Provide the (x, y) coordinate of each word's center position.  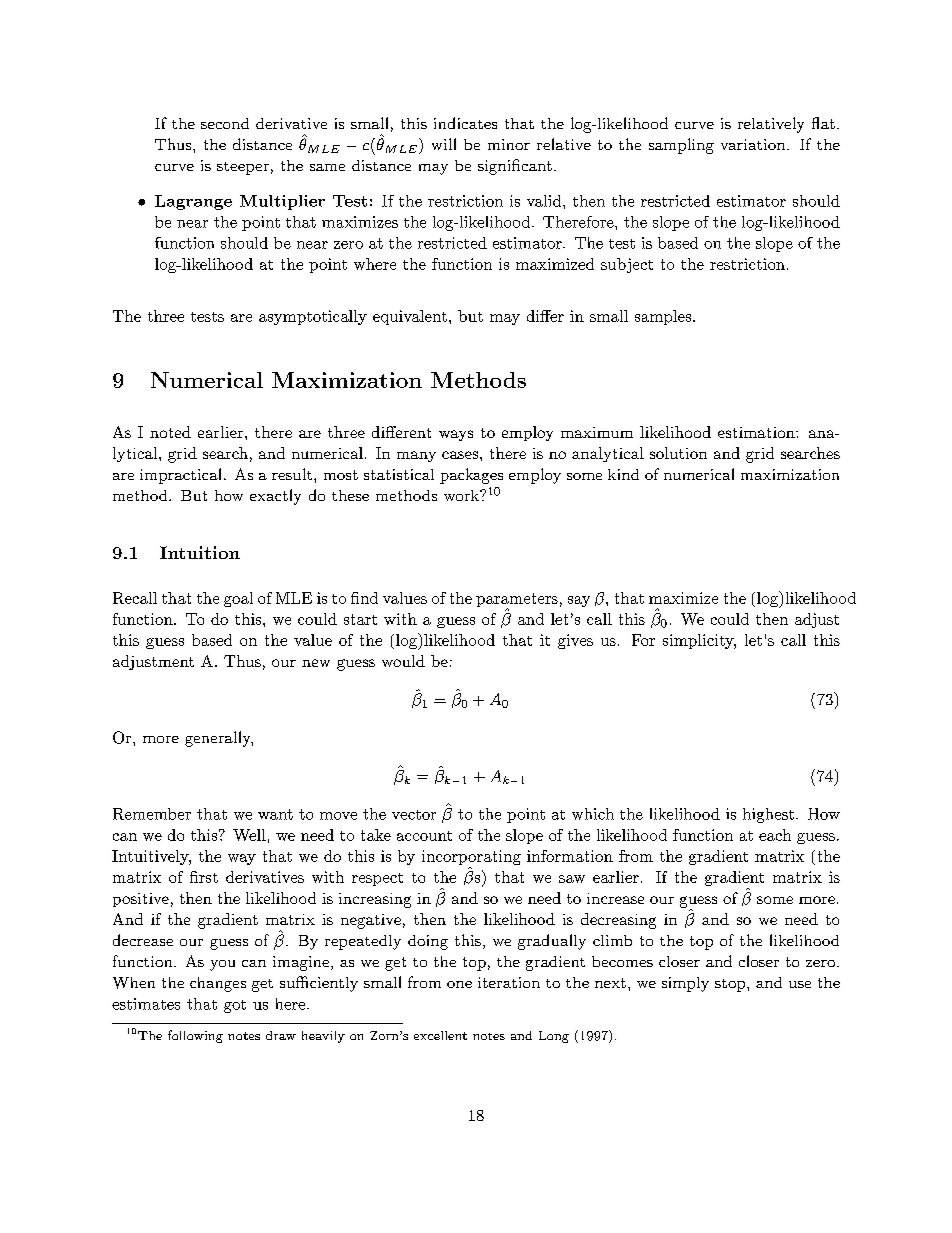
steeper (243, 168)
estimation (757, 432)
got (235, 1006)
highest (768, 815)
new (316, 663)
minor (509, 144)
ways (456, 435)
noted (170, 432)
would (403, 661)
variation (753, 144)
